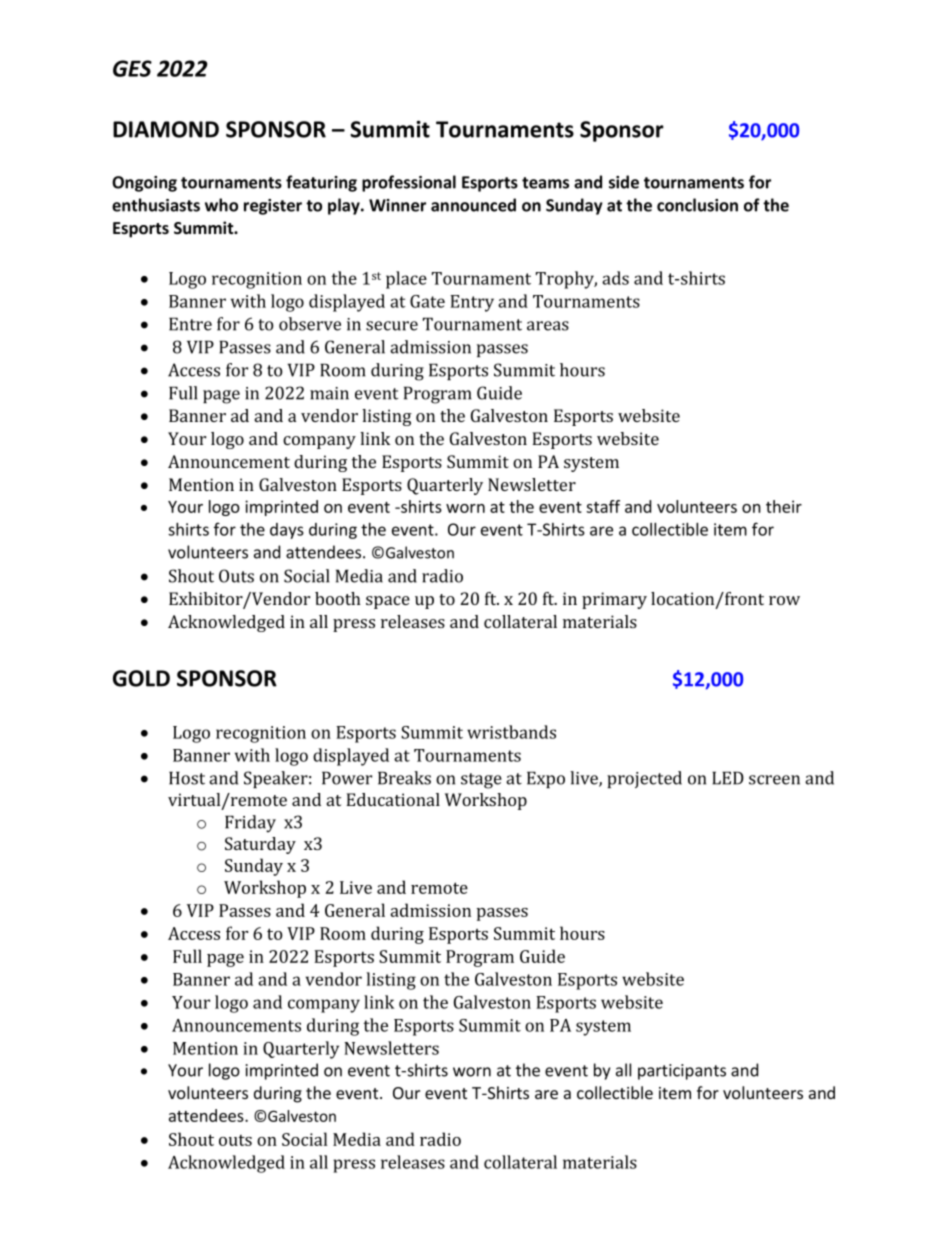 Image resolution: width=952 pixels, height=1233 pixels. I want to click on ads, so click(615, 278).
